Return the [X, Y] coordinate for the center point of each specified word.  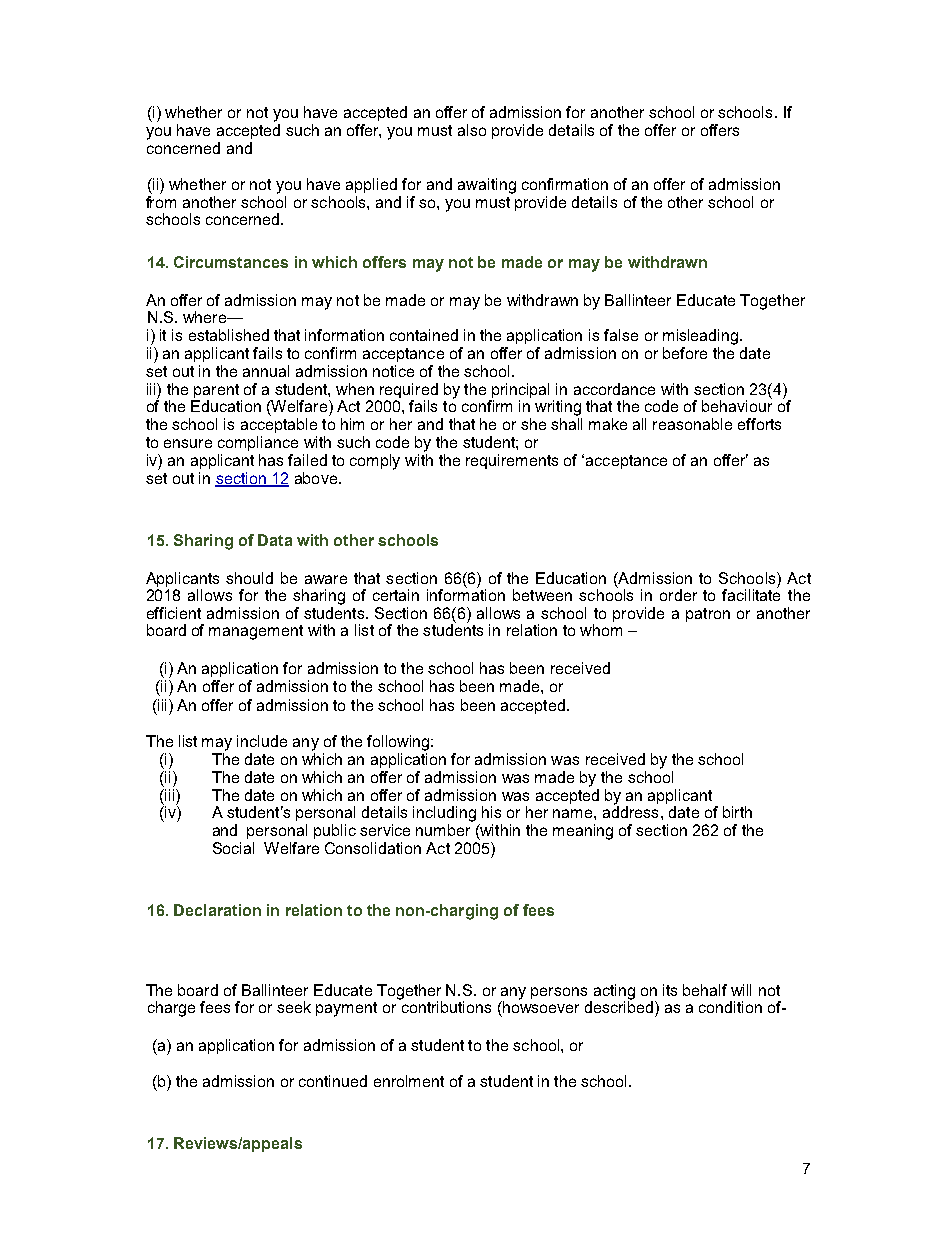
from [161, 202]
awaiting [487, 186]
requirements [512, 461]
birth [737, 812]
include [262, 741]
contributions [445, 1006]
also [472, 130]
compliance [258, 443]
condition [730, 1007]
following [399, 743]
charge [171, 1009]
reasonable [692, 424]
